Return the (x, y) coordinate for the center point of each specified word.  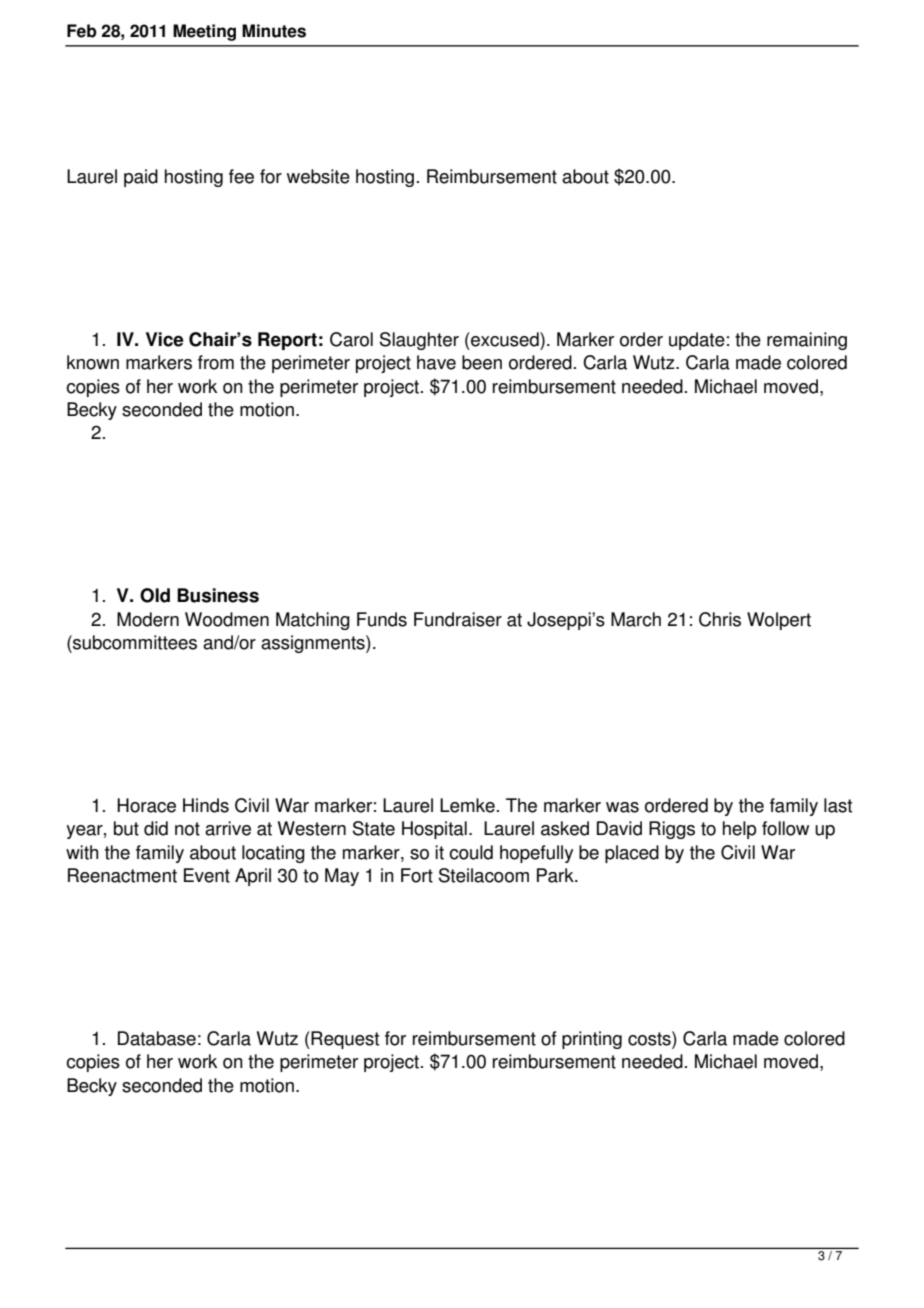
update (697, 341)
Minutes (274, 31)
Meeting (204, 32)
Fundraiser (458, 619)
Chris (720, 619)
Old (155, 595)
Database (157, 1038)
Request (344, 1040)
